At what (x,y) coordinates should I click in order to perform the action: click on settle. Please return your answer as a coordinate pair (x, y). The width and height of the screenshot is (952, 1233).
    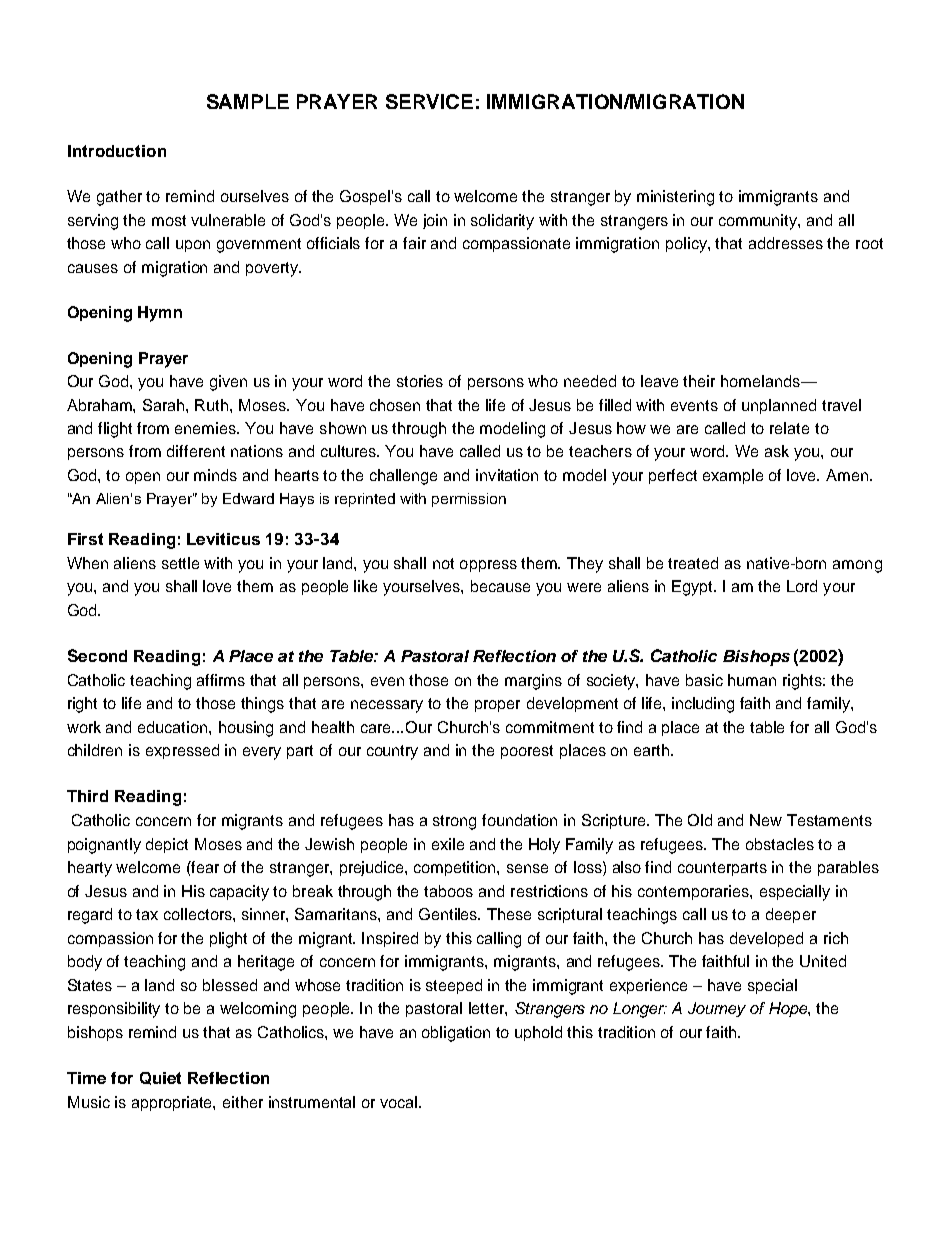
    Looking at the image, I should click on (180, 563).
